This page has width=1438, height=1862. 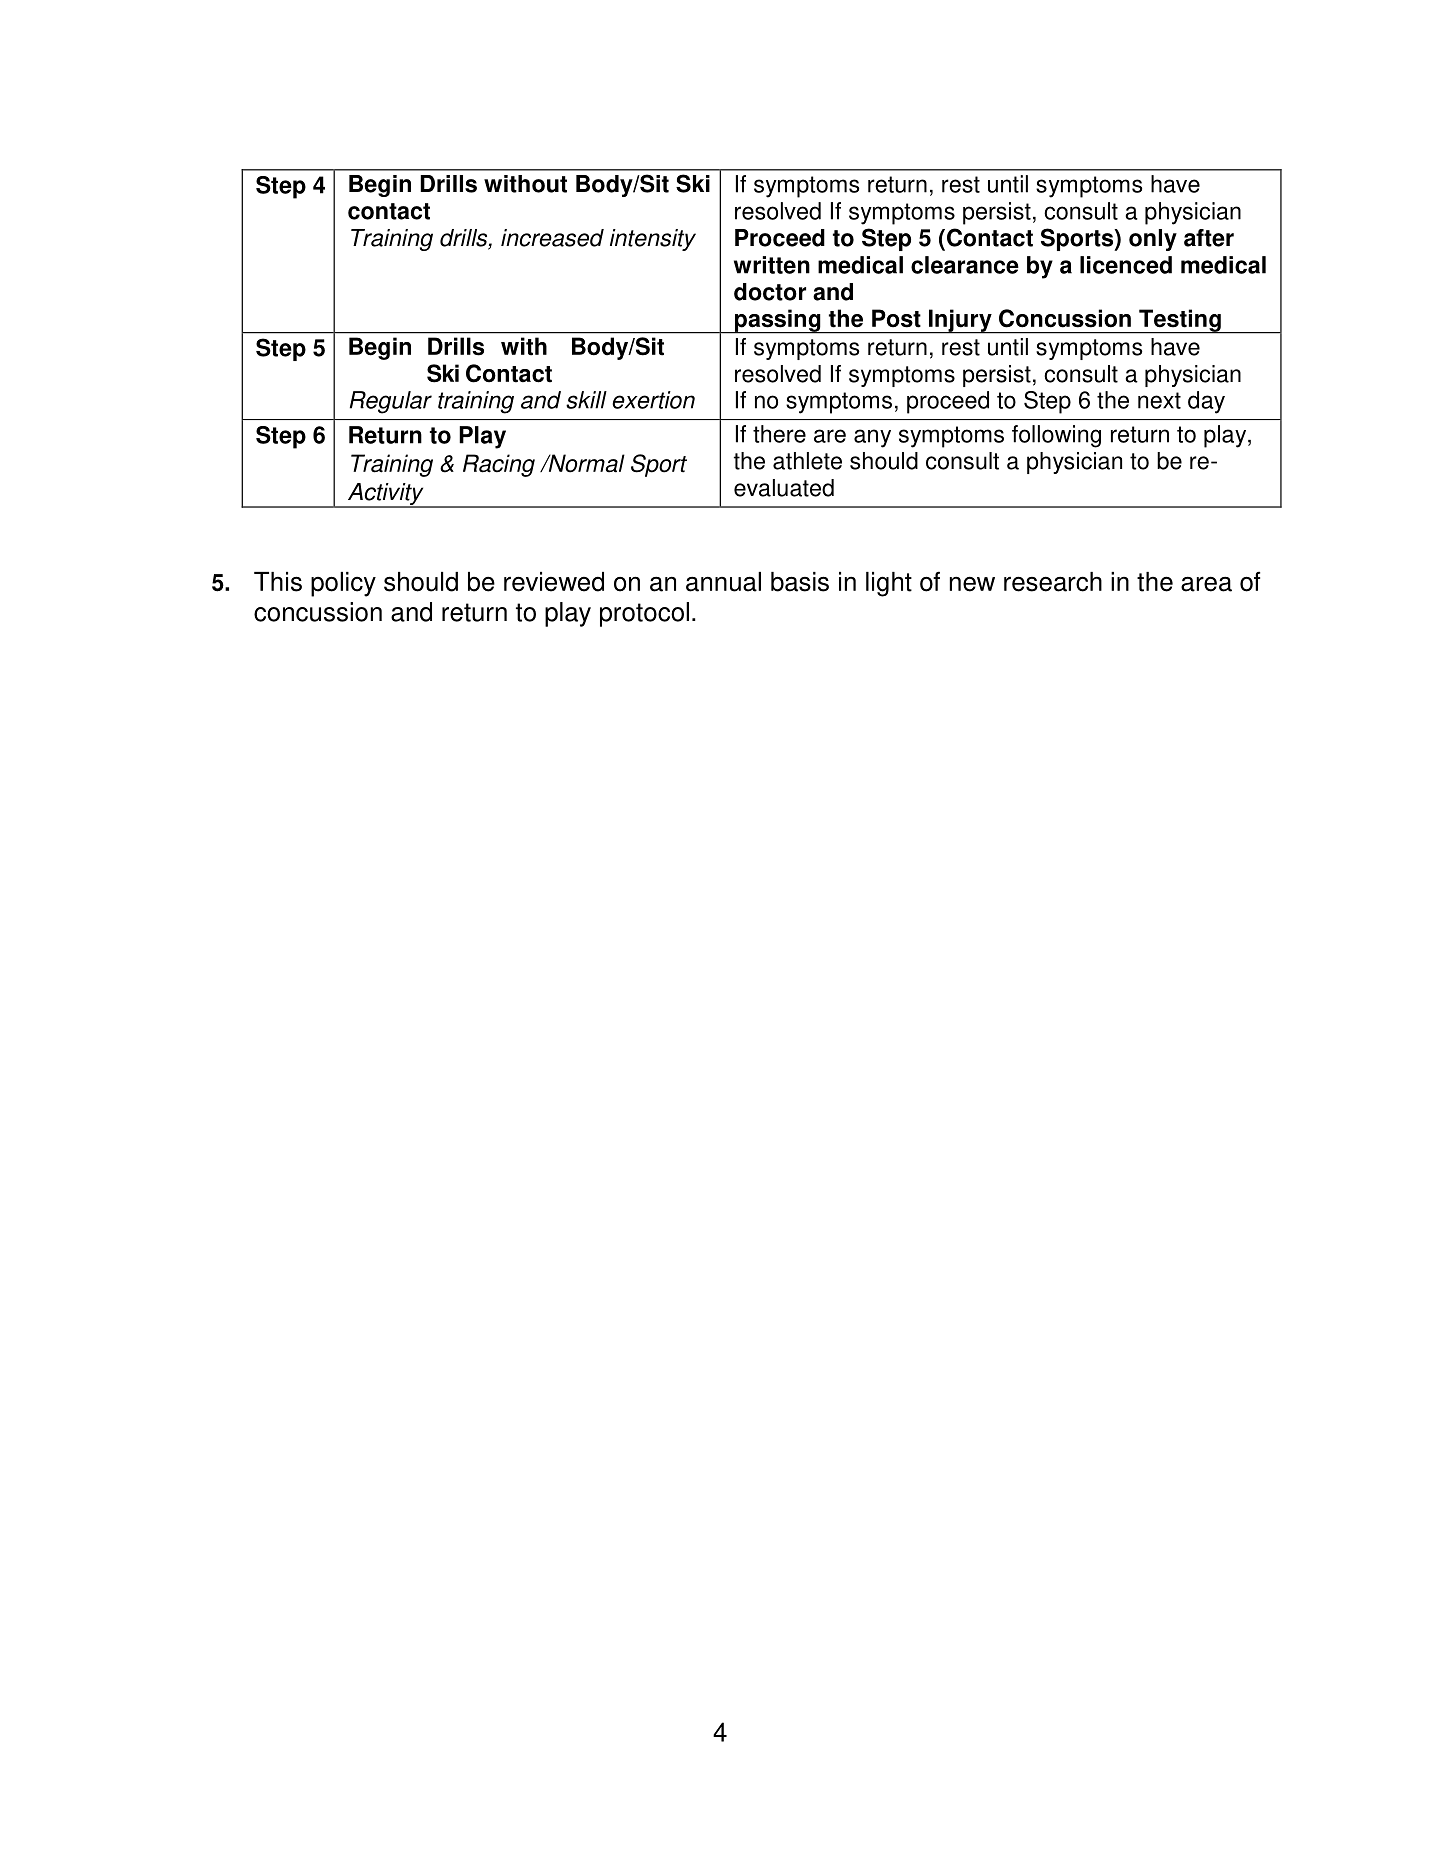 What do you see at coordinates (777, 321) in the page?
I see `passing` at bounding box center [777, 321].
